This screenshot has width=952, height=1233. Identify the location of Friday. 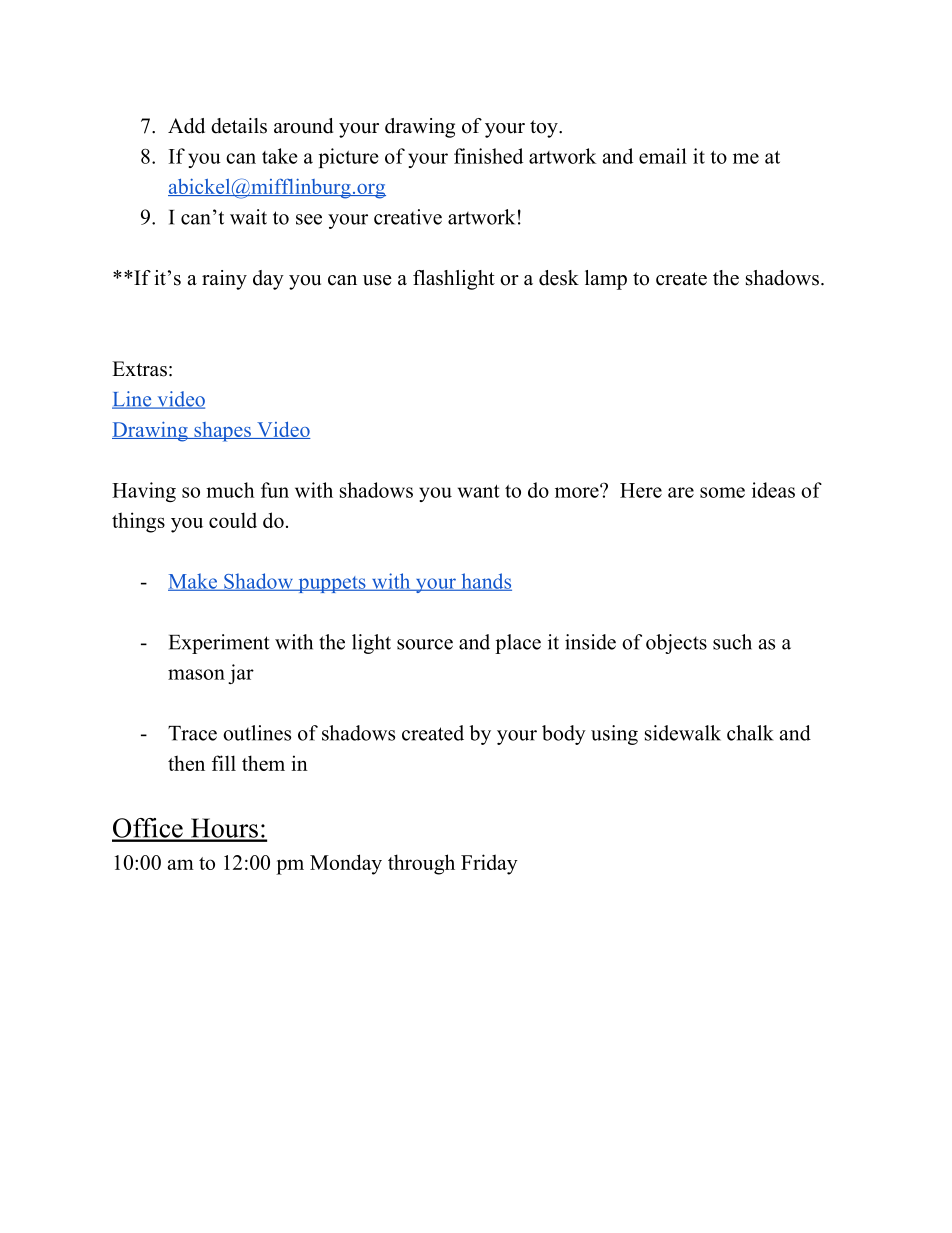
(489, 864).
